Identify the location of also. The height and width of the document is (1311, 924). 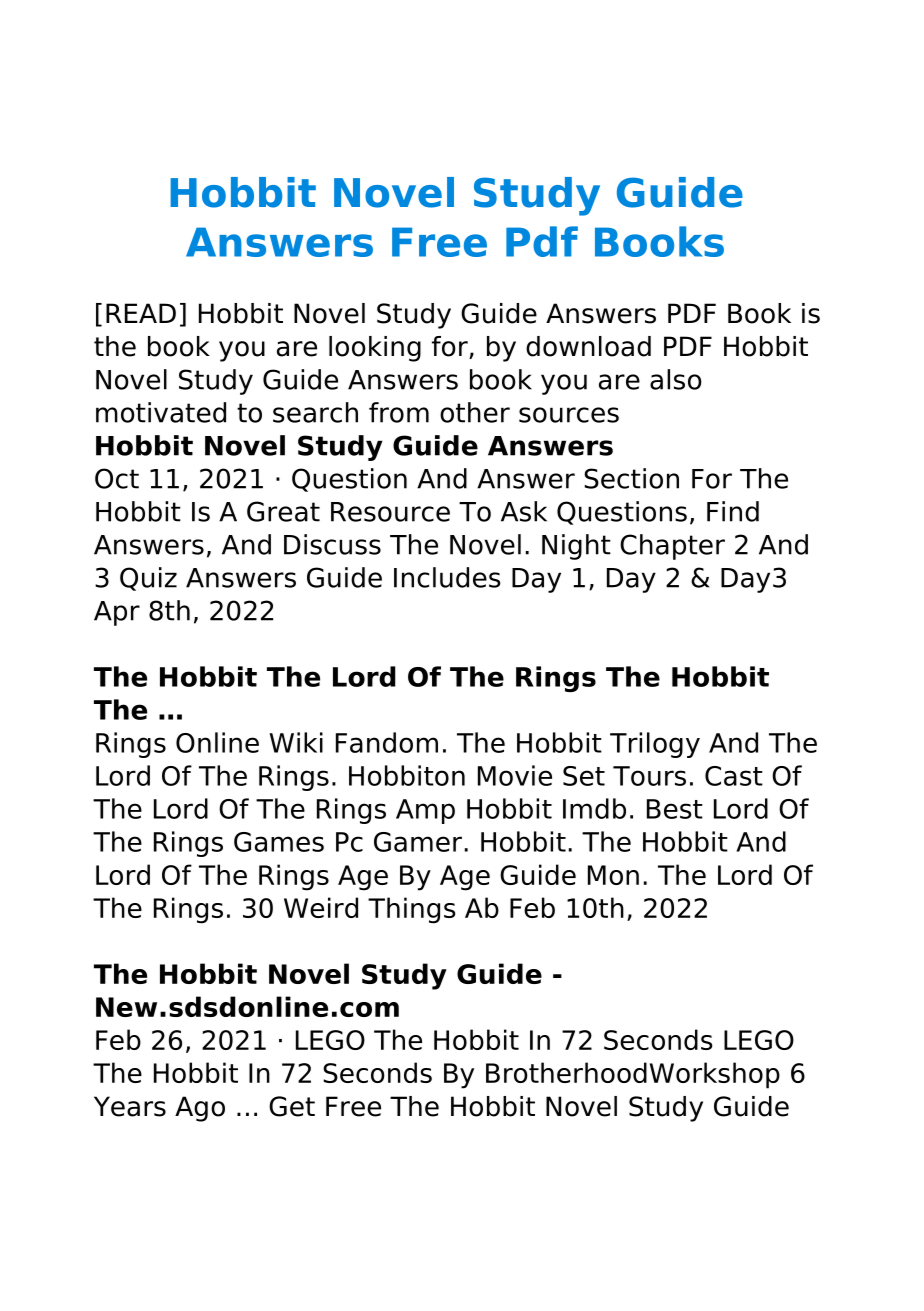
(676, 379).
